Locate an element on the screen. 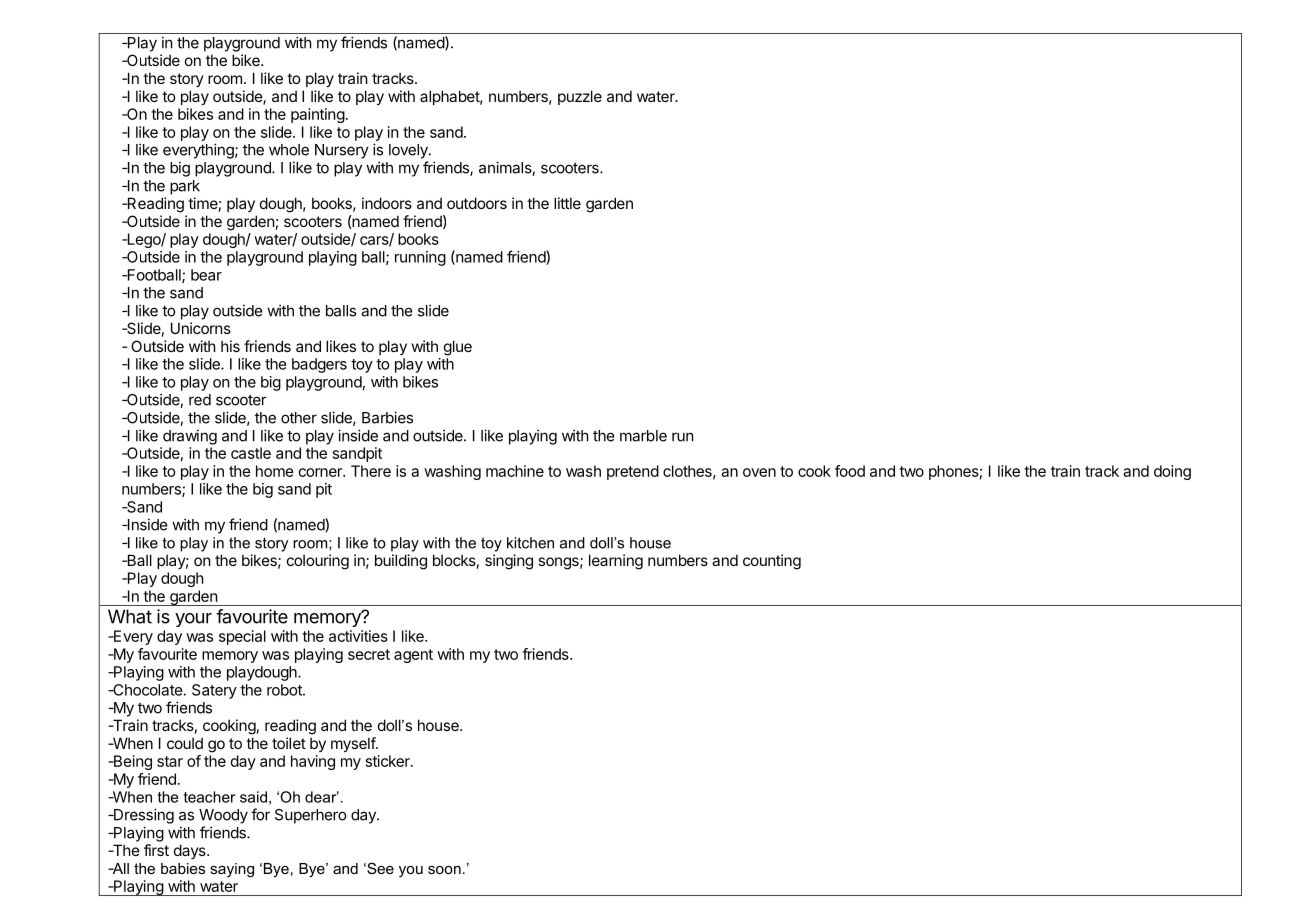  special is located at coordinates (242, 637).
